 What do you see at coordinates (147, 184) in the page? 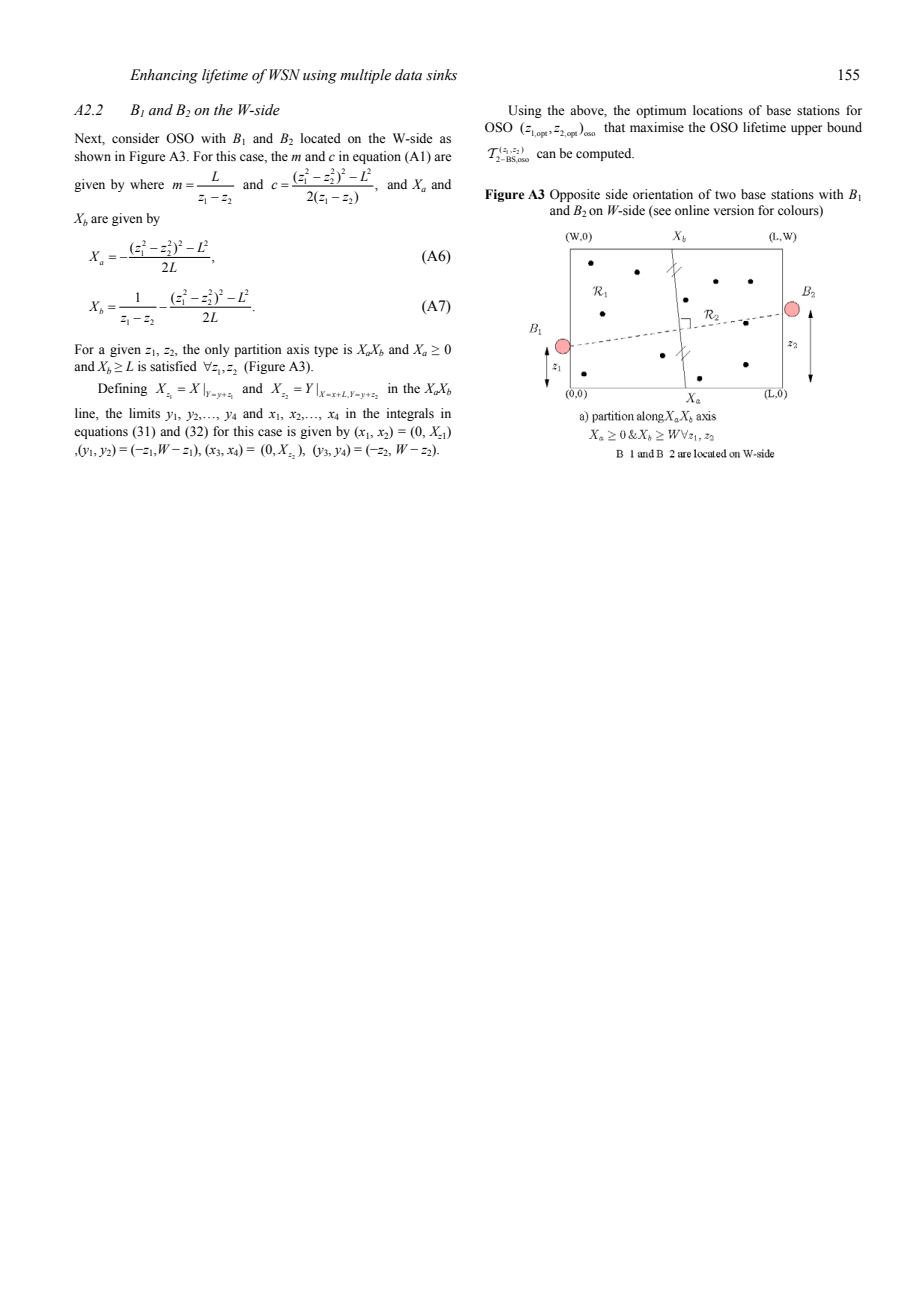
I see `where` at bounding box center [147, 184].
